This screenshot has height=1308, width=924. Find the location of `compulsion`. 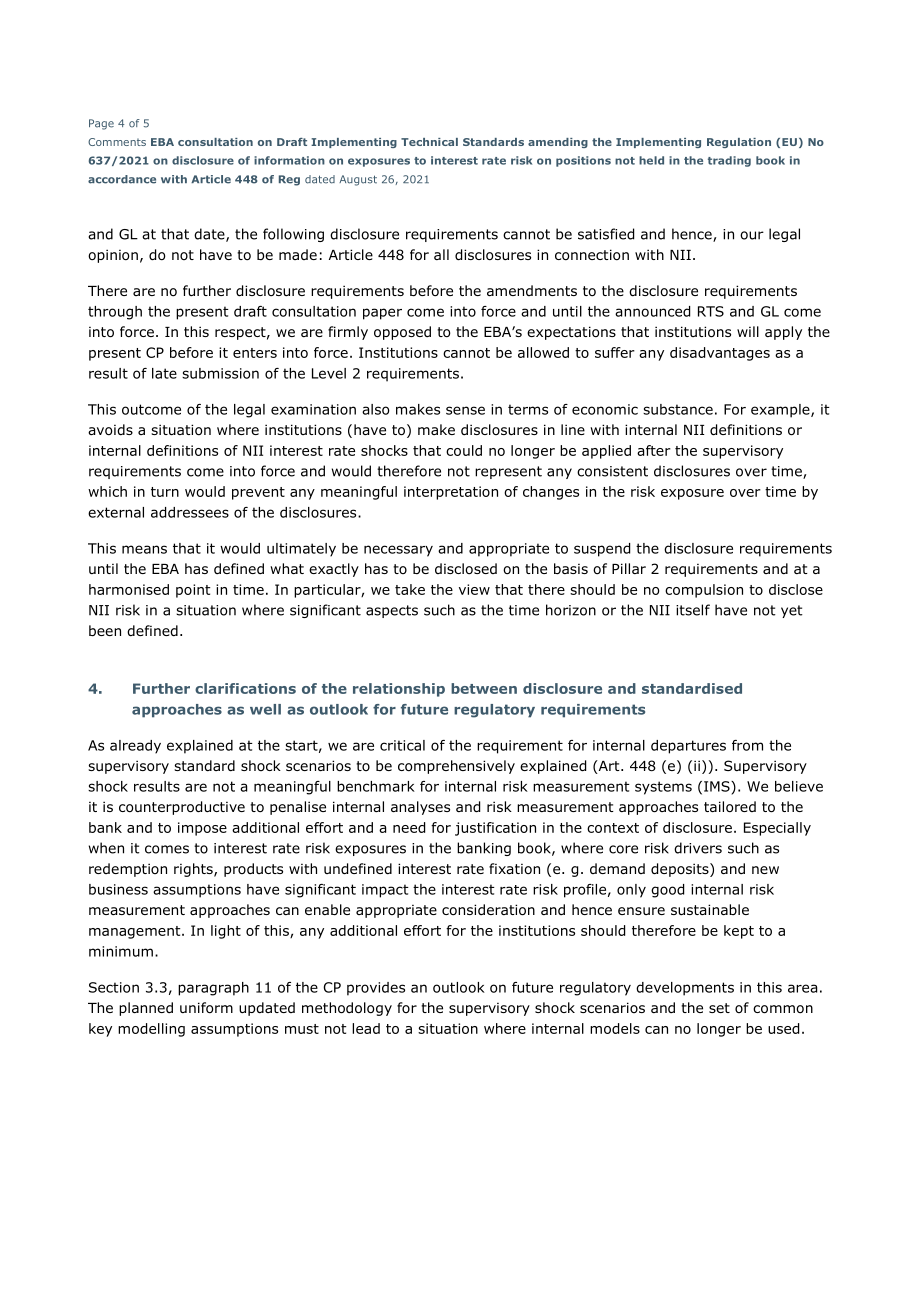

compulsion is located at coordinates (704, 591).
